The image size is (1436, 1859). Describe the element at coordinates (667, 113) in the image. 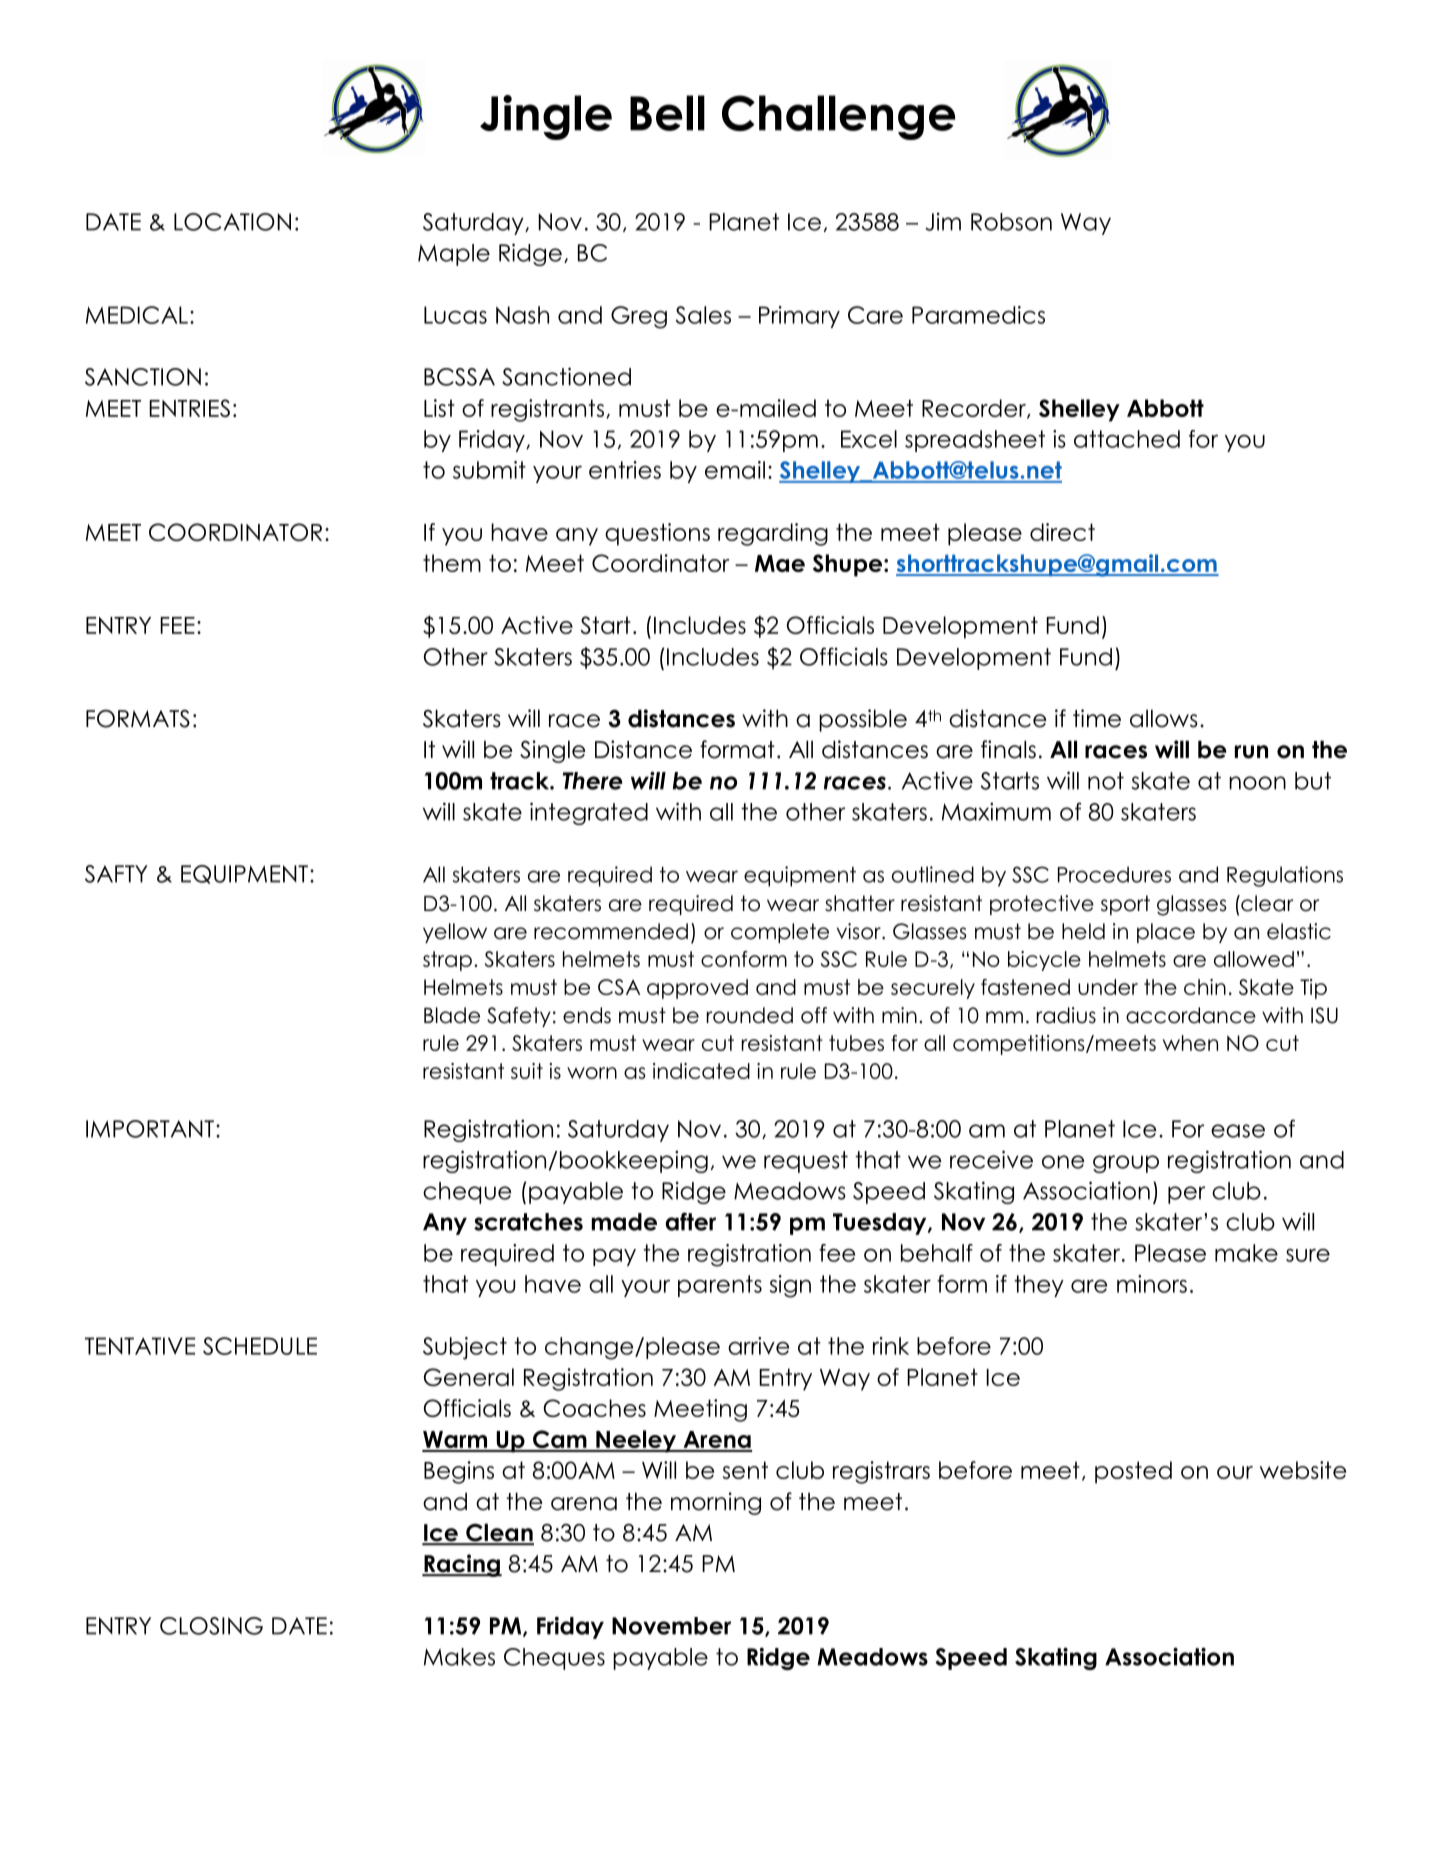

I see `Bell` at that location.
